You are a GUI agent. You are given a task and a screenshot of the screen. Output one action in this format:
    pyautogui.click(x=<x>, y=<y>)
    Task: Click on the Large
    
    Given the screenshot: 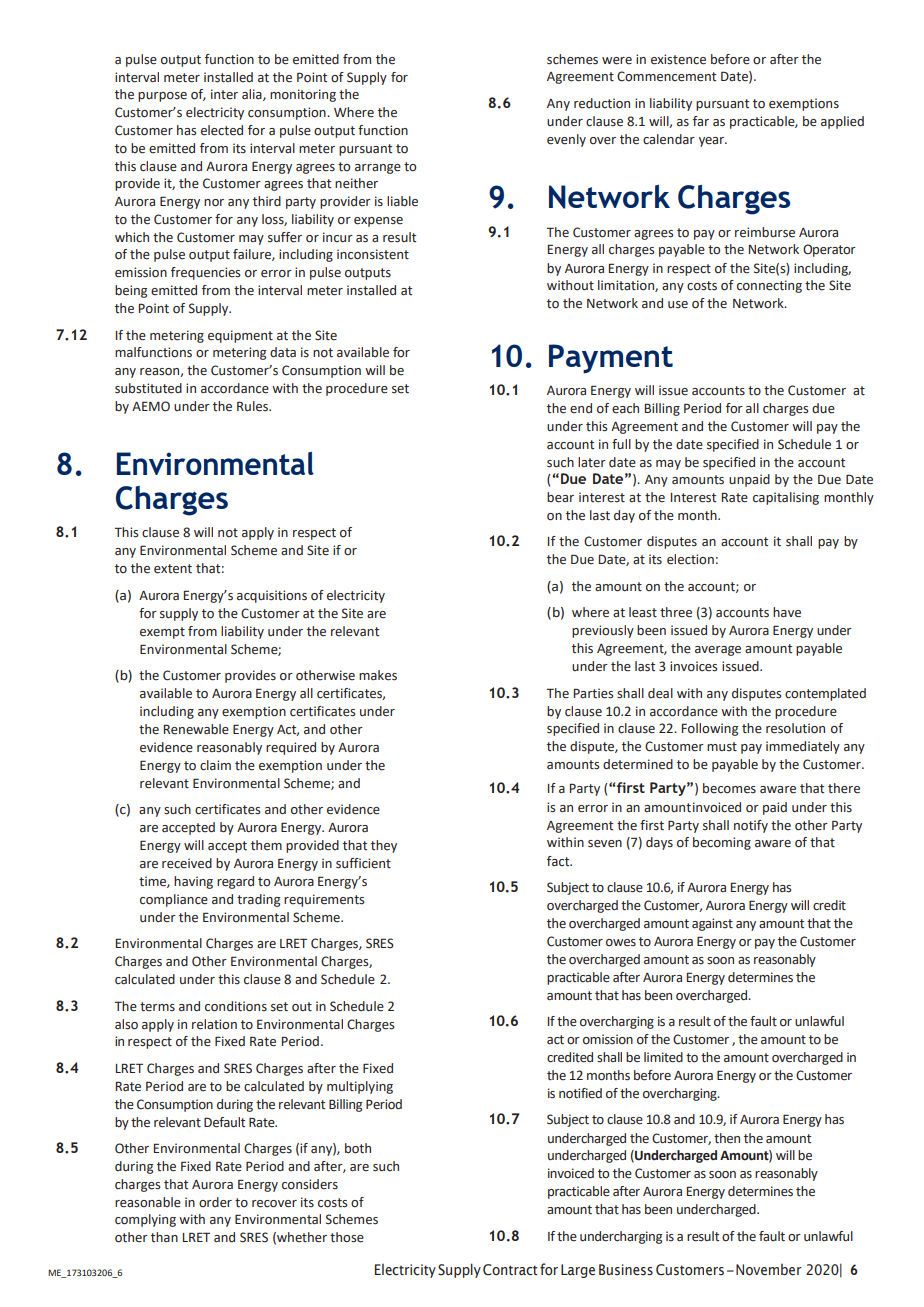 What is the action you would take?
    pyautogui.click(x=578, y=1271)
